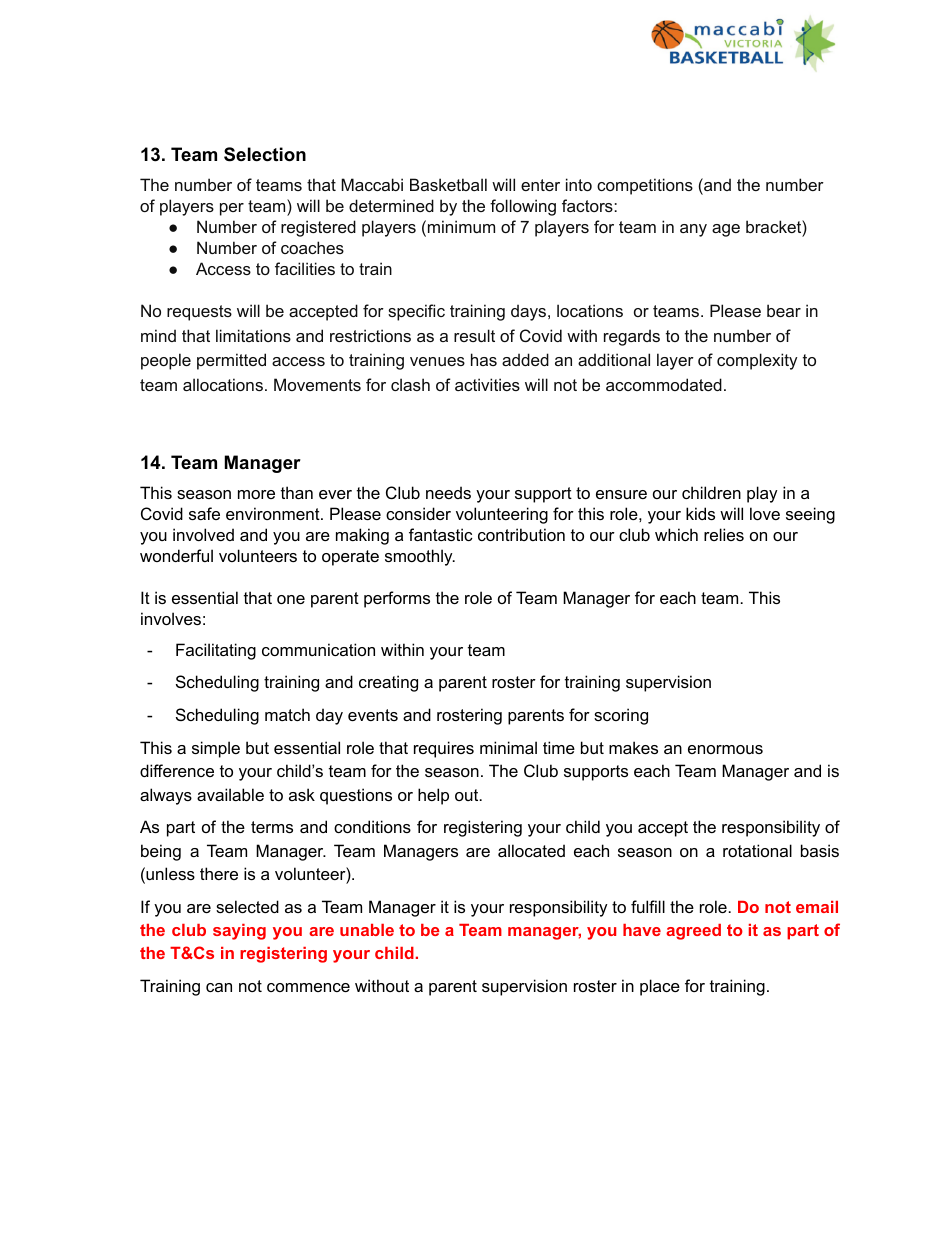 This screenshot has width=952, height=1233. What do you see at coordinates (693, 230) in the screenshot?
I see `any` at bounding box center [693, 230].
